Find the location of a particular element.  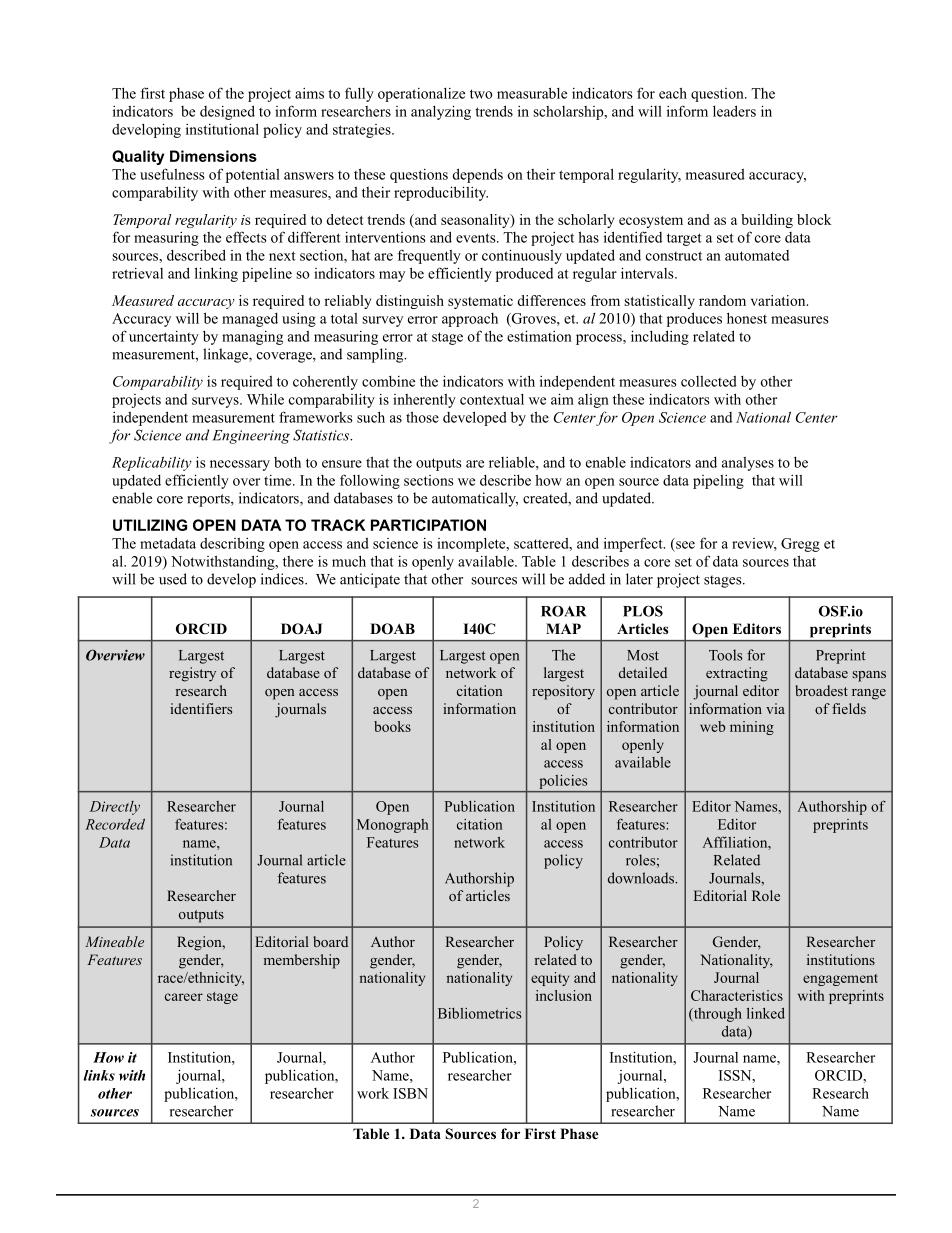

ISBN is located at coordinates (410, 1093).
